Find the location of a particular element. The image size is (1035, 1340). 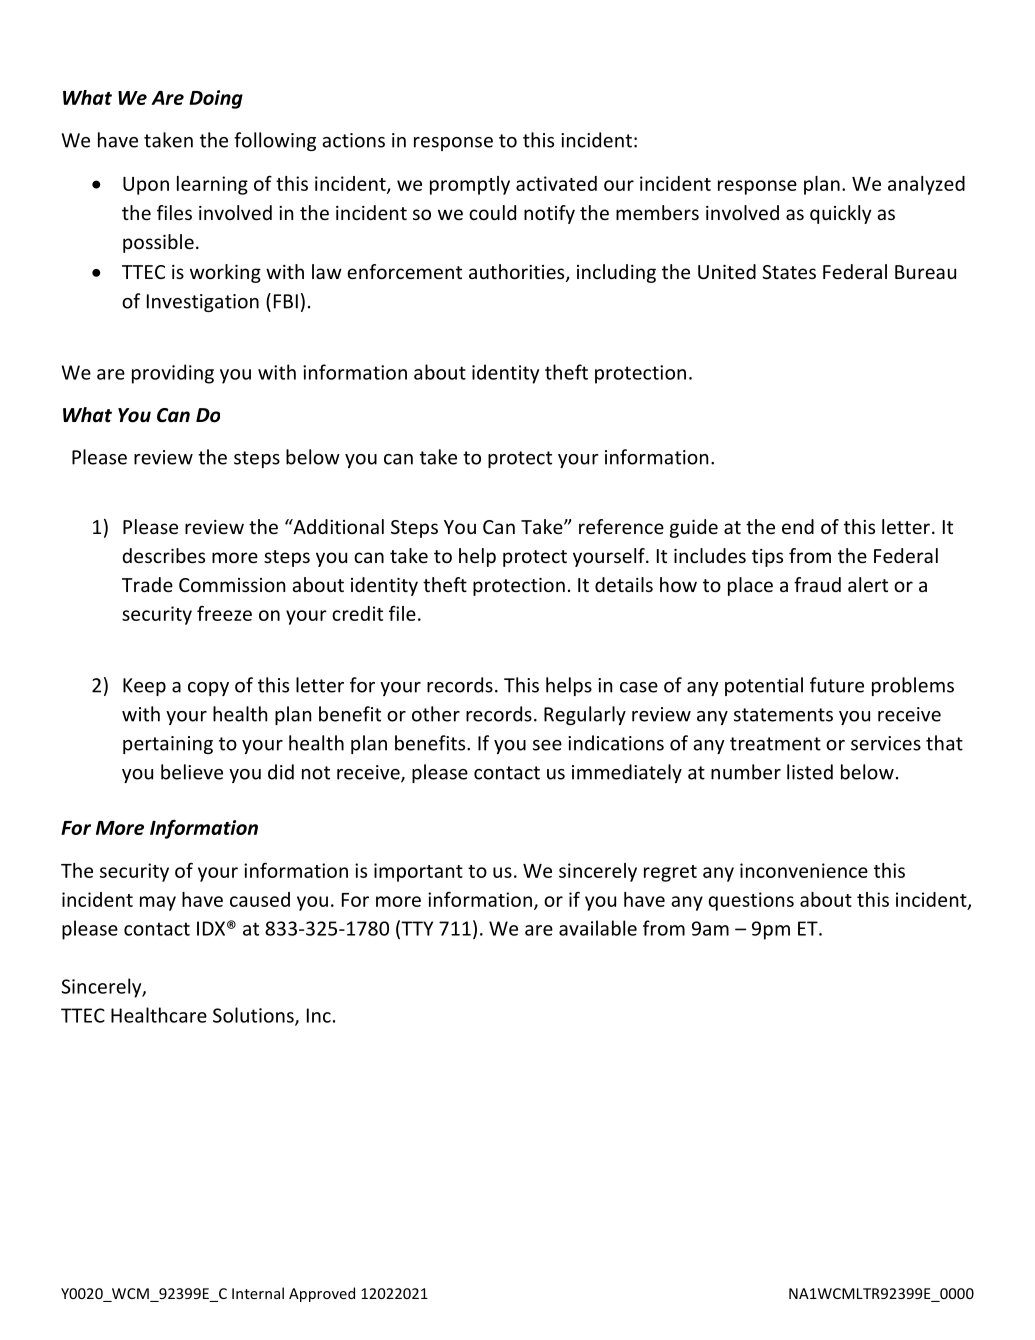

Regularly is located at coordinates (585, 715).
